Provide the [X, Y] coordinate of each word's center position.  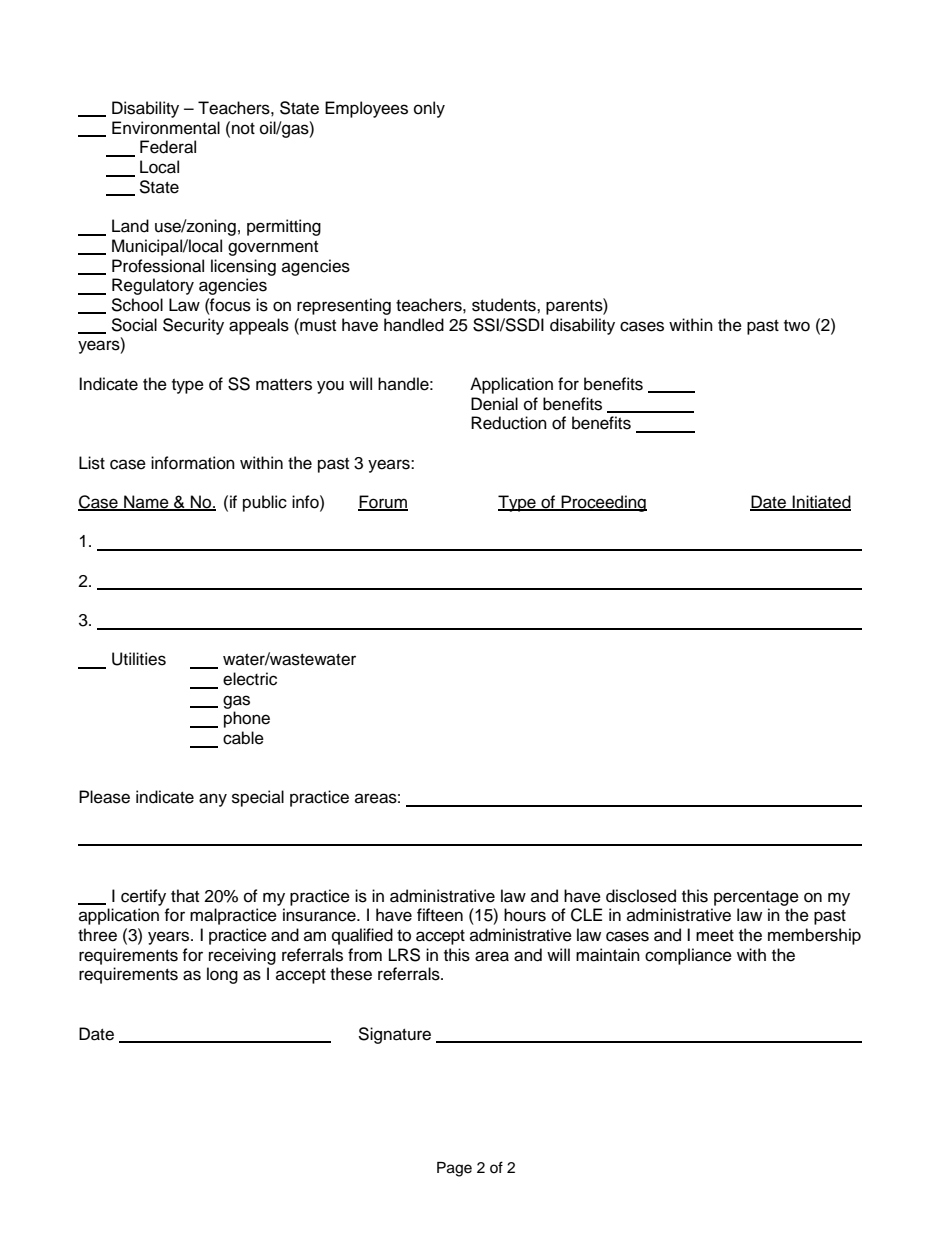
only [429, 109]
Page [454, 1169]
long [222, 975]
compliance [688, 956]
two [797, 326]
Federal [168, 147]
